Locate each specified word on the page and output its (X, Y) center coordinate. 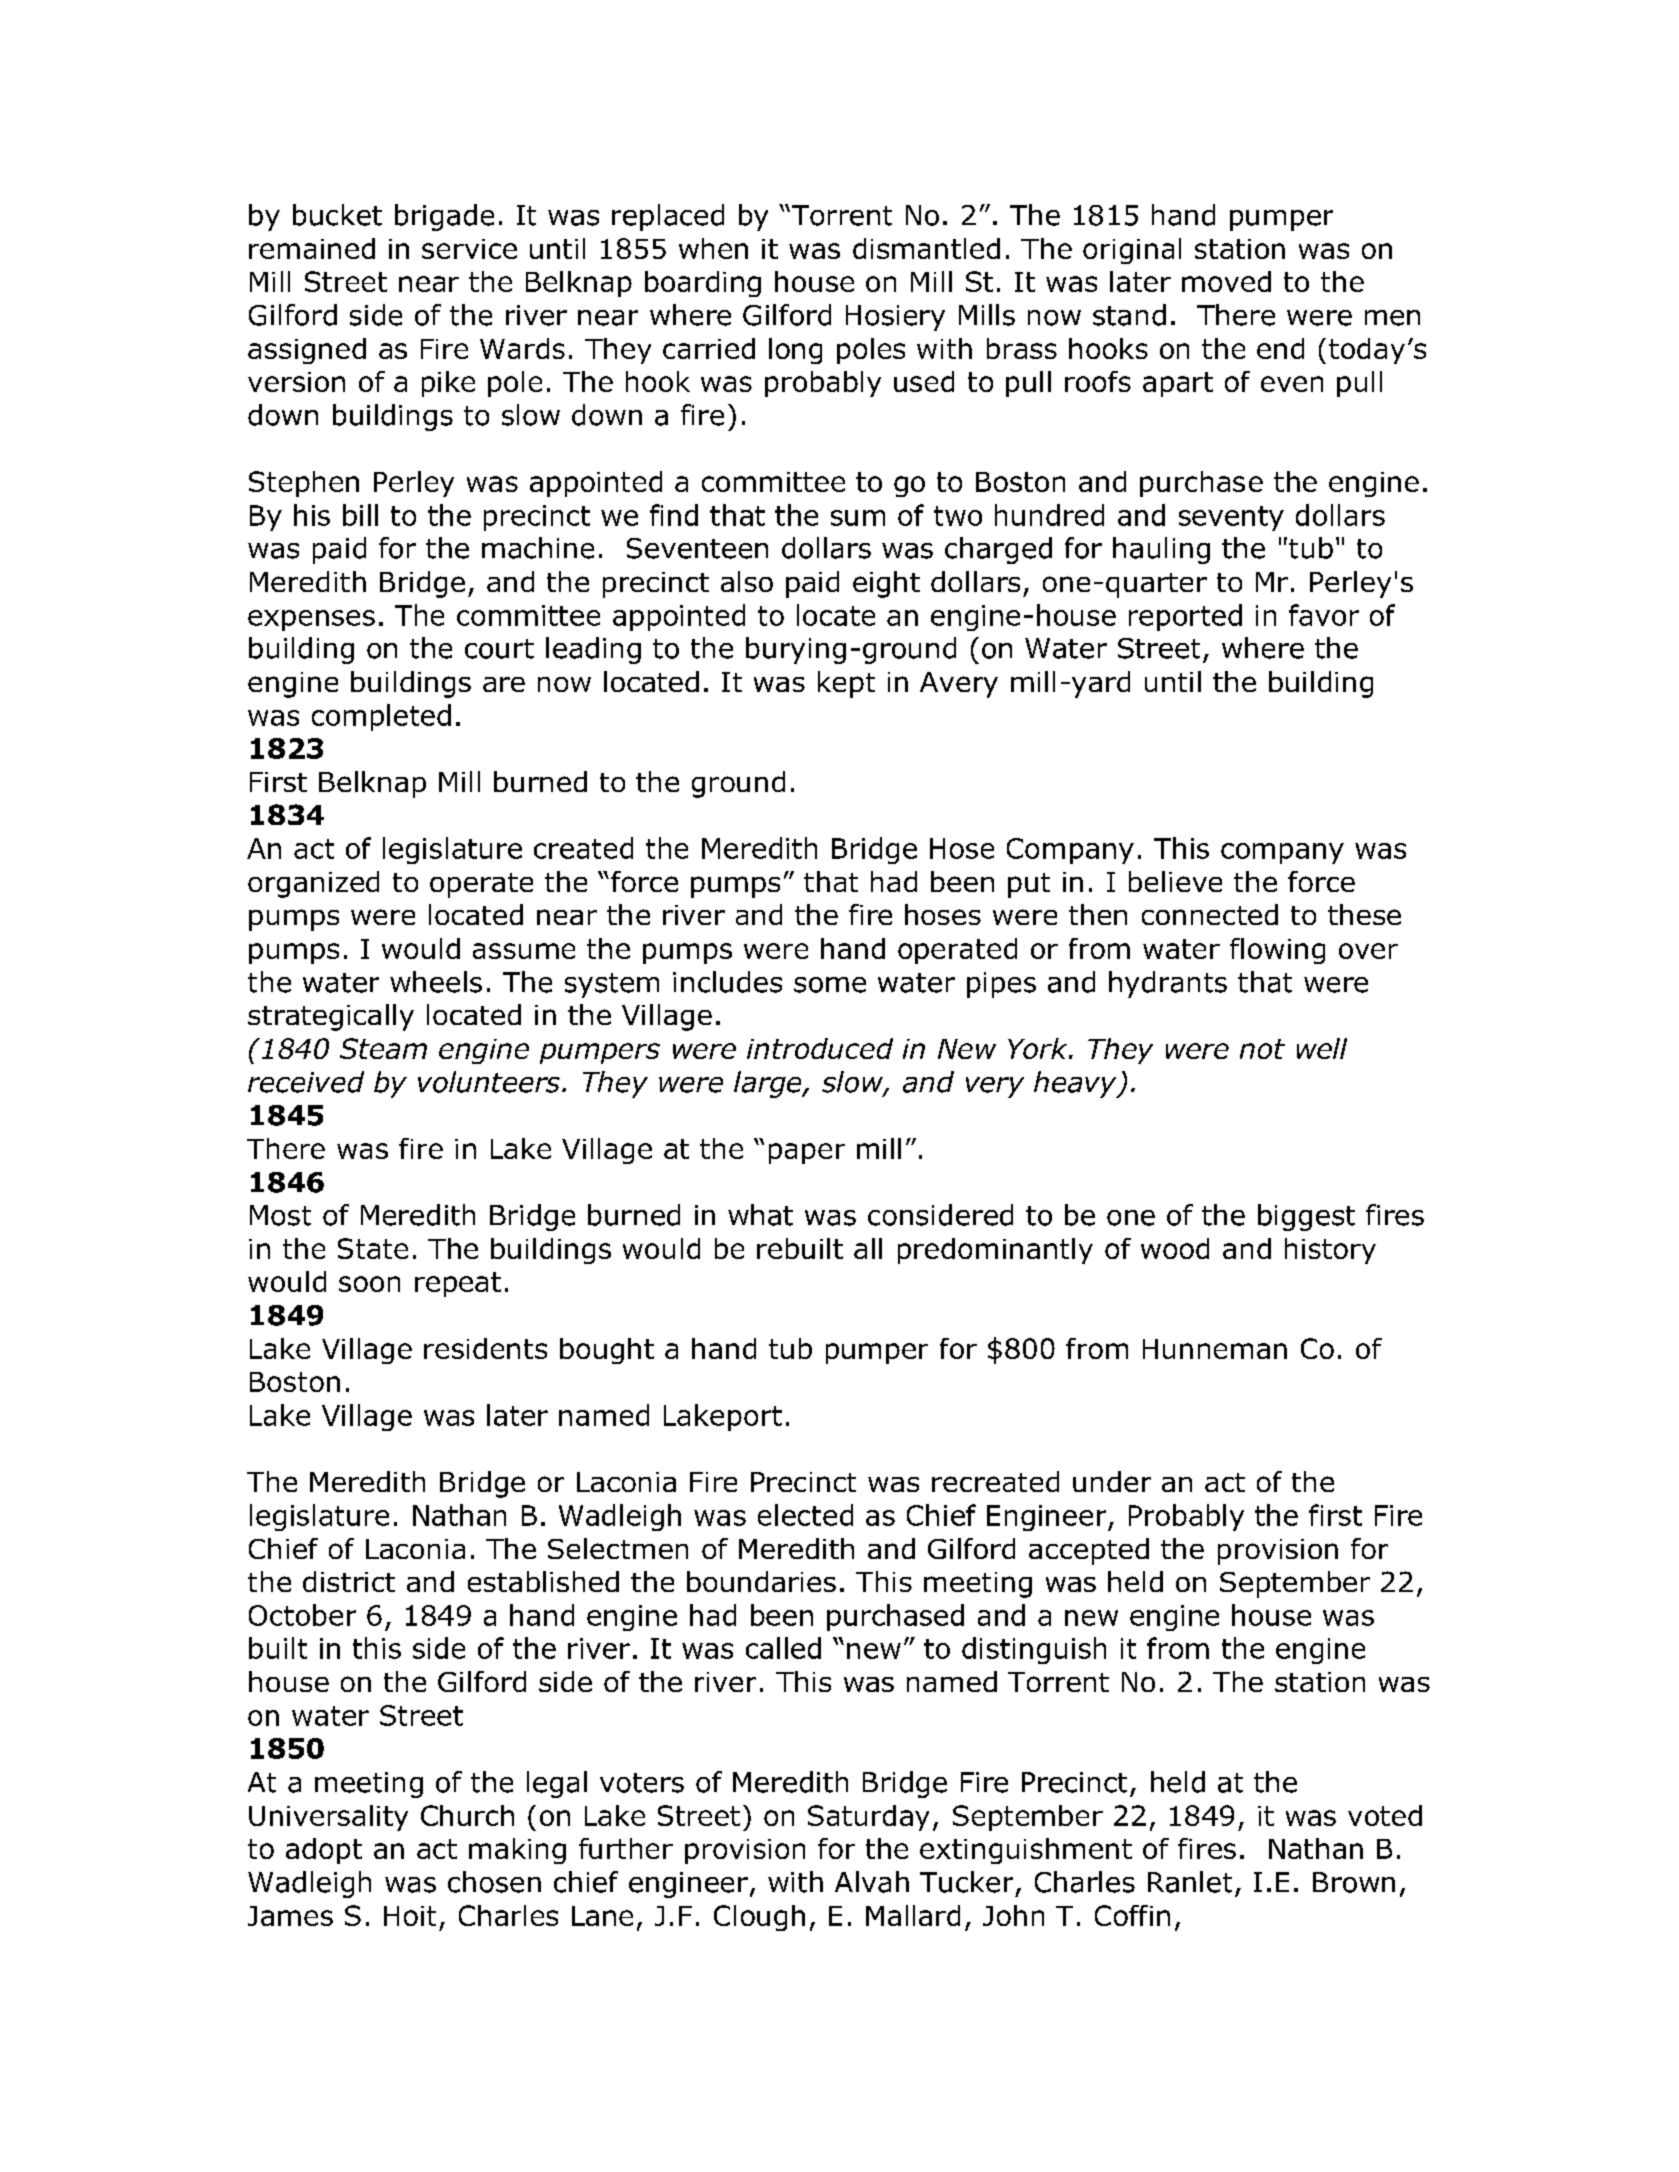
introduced (820, 1048)
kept (846, 684)
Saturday (868, 1818)
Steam (383, 1048)
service (469, 249)
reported (1185, 617)
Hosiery (895, 318)
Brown (1354, 1882)
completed (381, 717)
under (1112, 1481)
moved (1226, 281)
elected (805, 1515)
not (1262, 1049)
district (349, 1581)
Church (467, 1815)
